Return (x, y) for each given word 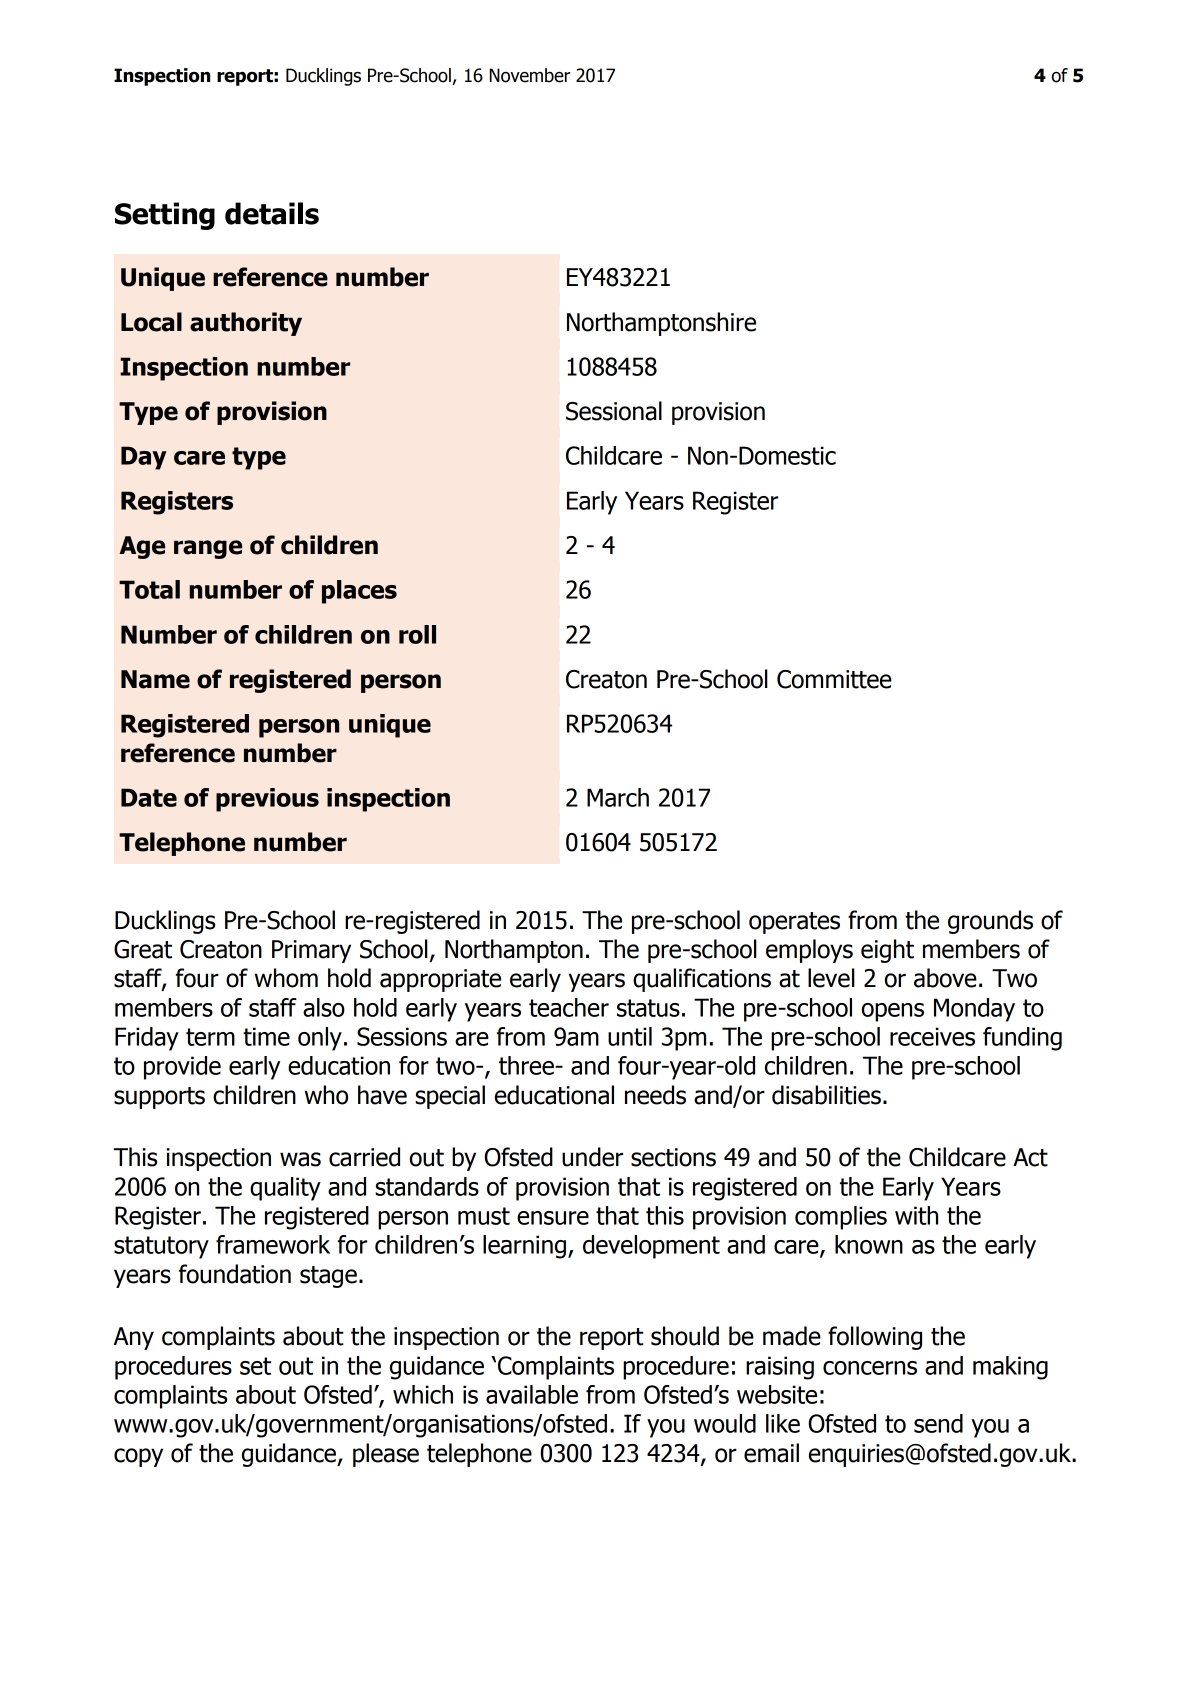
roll (417, 634)
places (359, 592)
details (272, 213)
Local (151, 322)
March (618, 797)
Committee (834, 679)
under (592, 1157)
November (530, 75)
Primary (311, 951)
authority (246, 324)
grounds (990, 922)
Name (155, 679)
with (916, 1215)
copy (138, 1457)
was (300, 1159)
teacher (569, 1007)
